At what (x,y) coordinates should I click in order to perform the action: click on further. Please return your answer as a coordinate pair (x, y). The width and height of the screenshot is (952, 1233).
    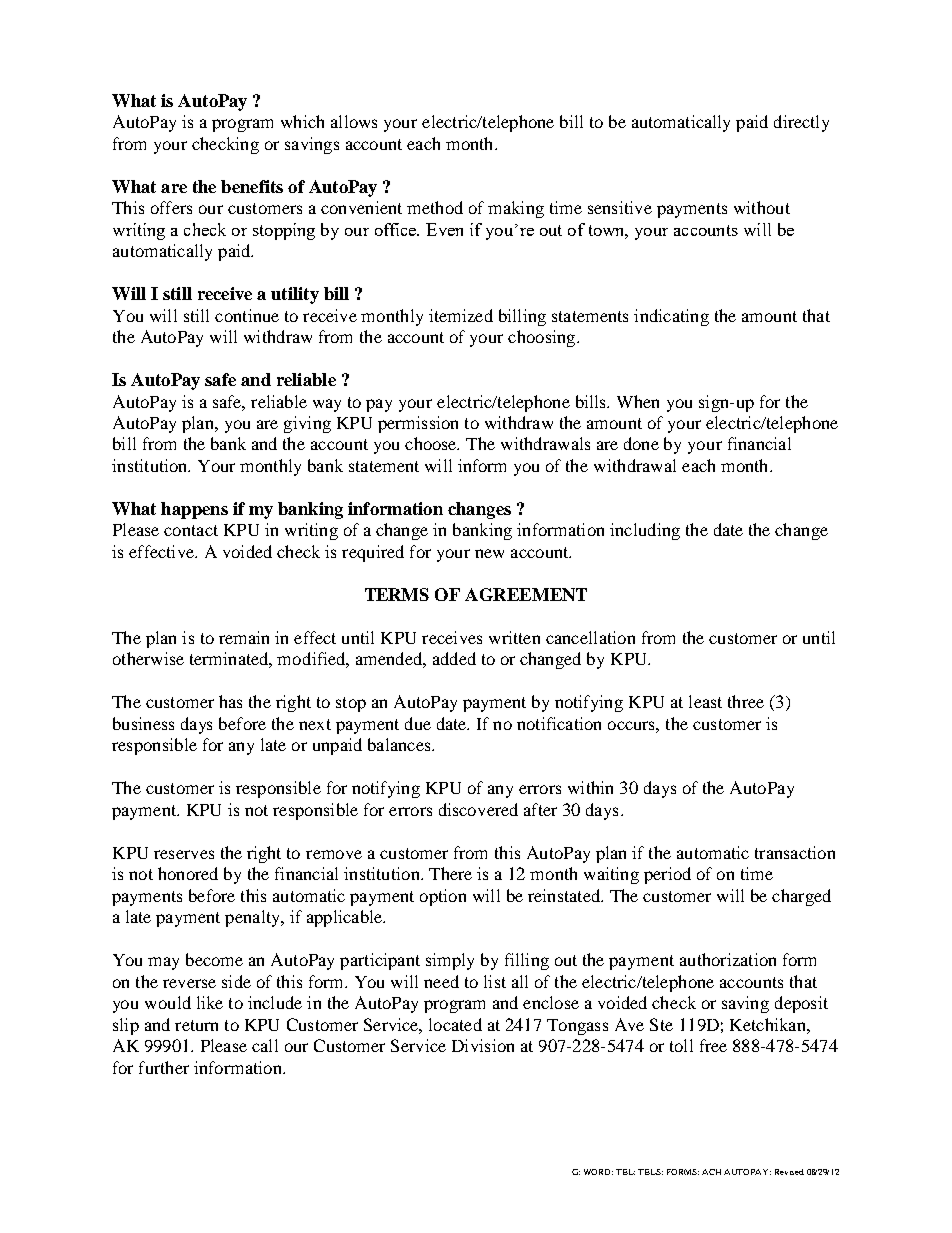
    Looking at the image, I should click on (164, 1067).
